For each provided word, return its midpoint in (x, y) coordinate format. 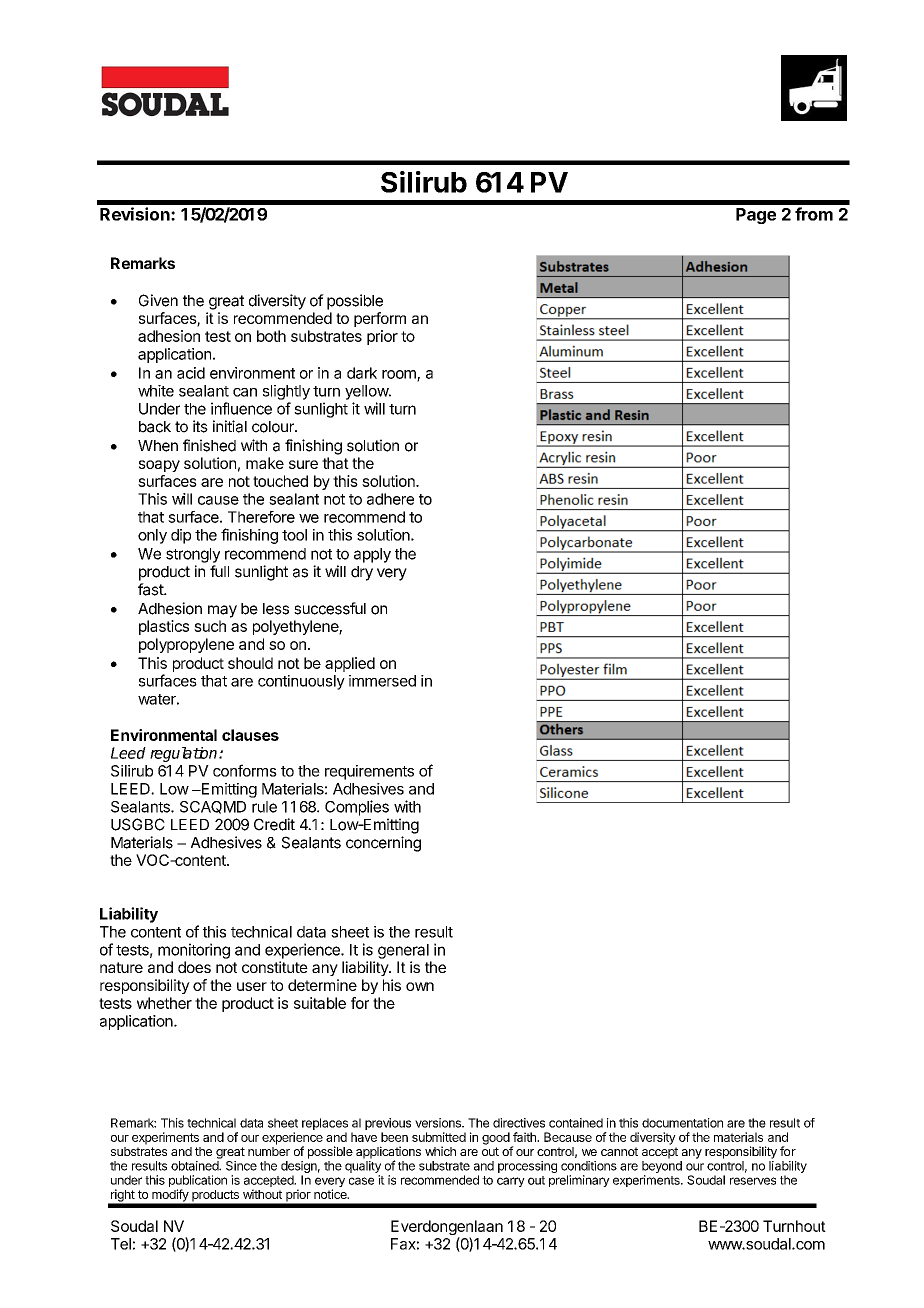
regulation (185, 754)
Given (158, 300)
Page (756, 216)
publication (198, 1182)
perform (380, 319)
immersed (382, 681)
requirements (369, 772)
